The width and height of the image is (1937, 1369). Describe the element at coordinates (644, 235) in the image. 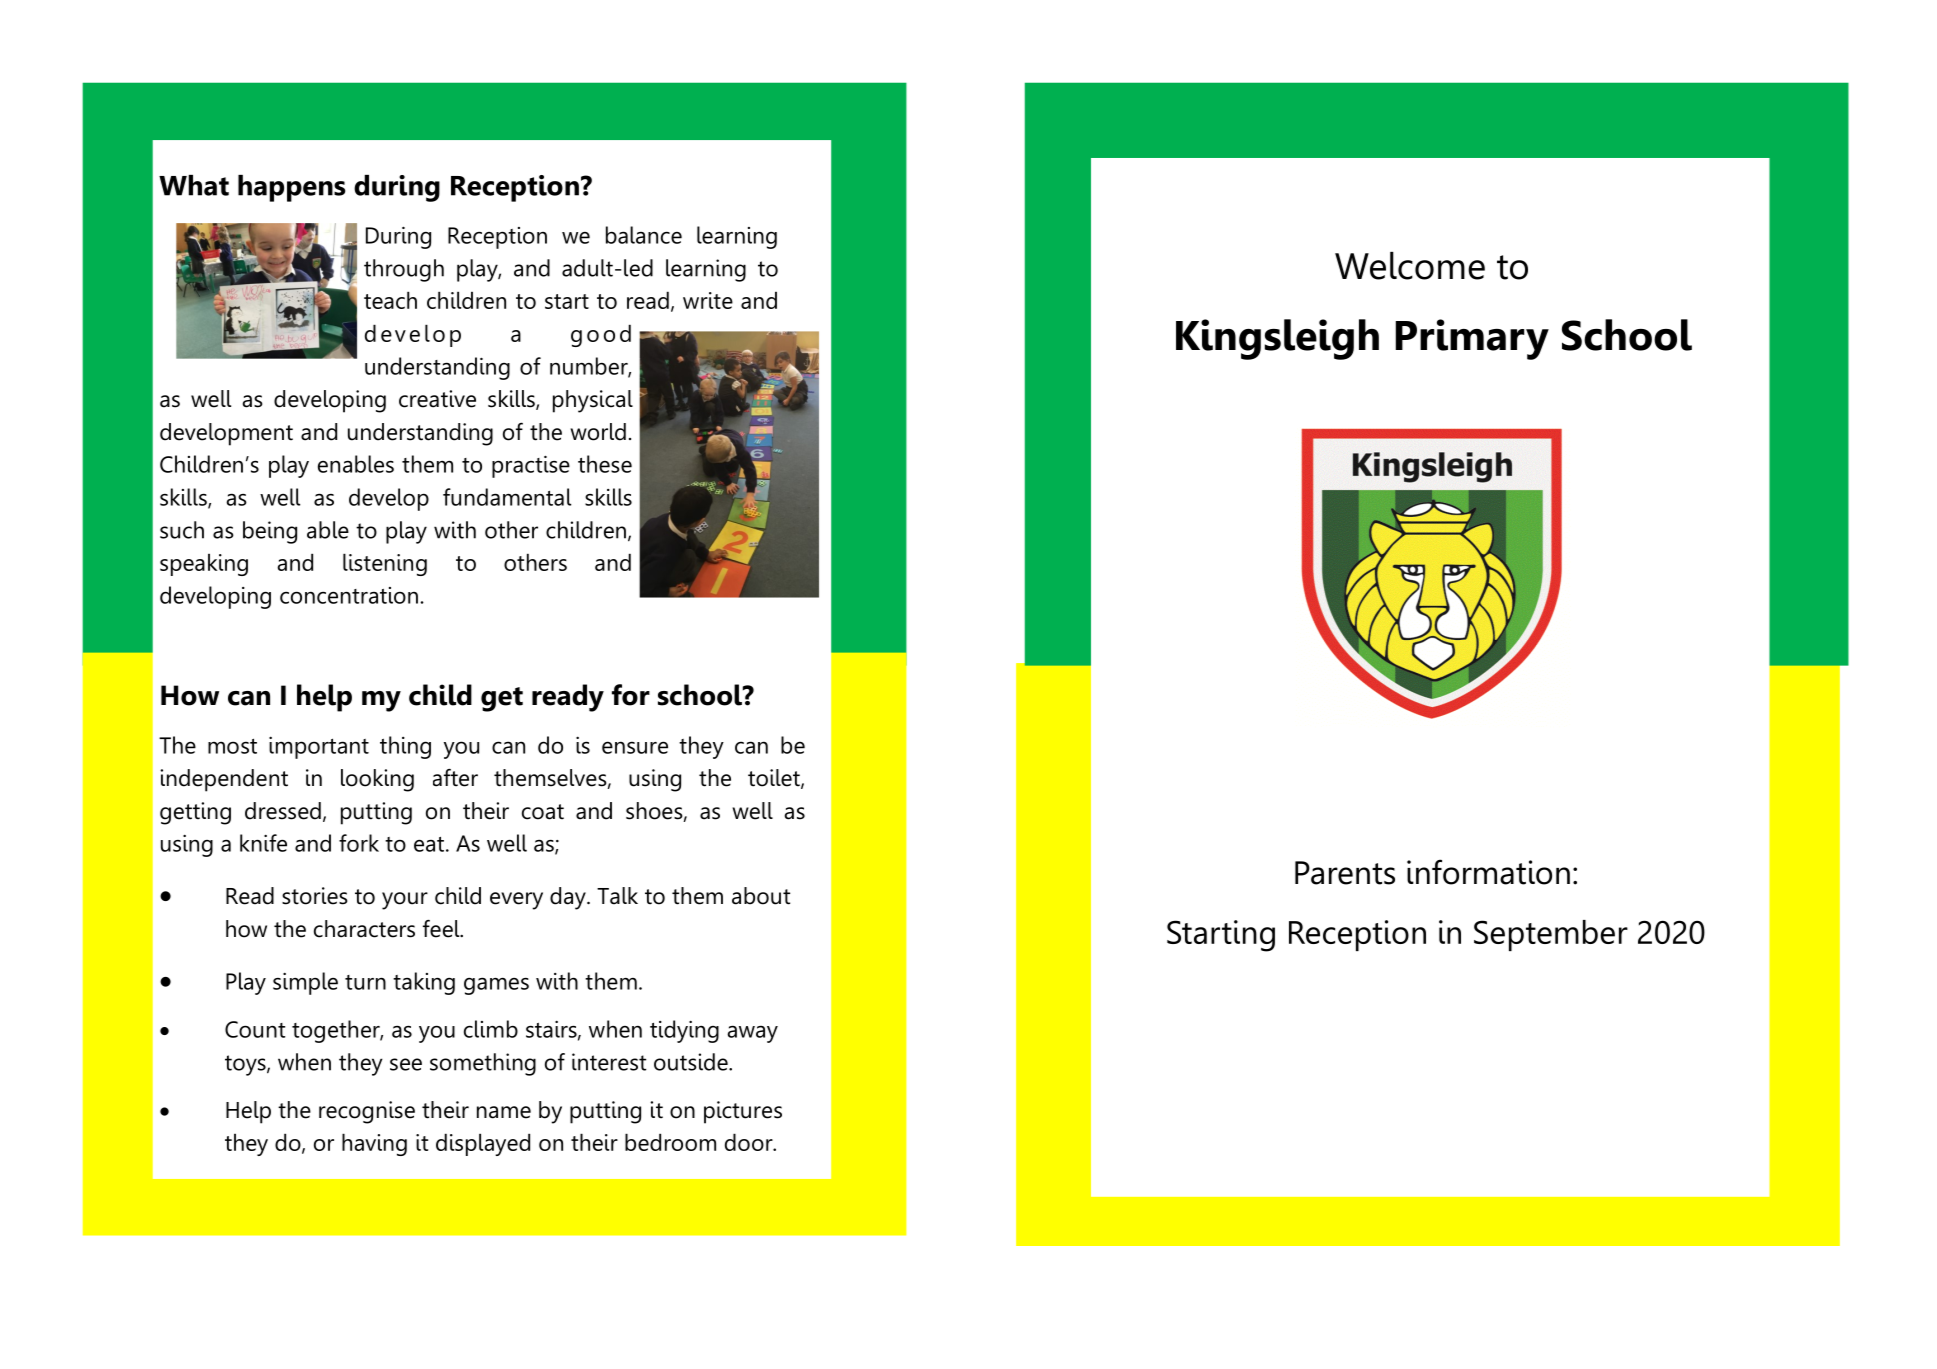

I see `balance` at that location.
